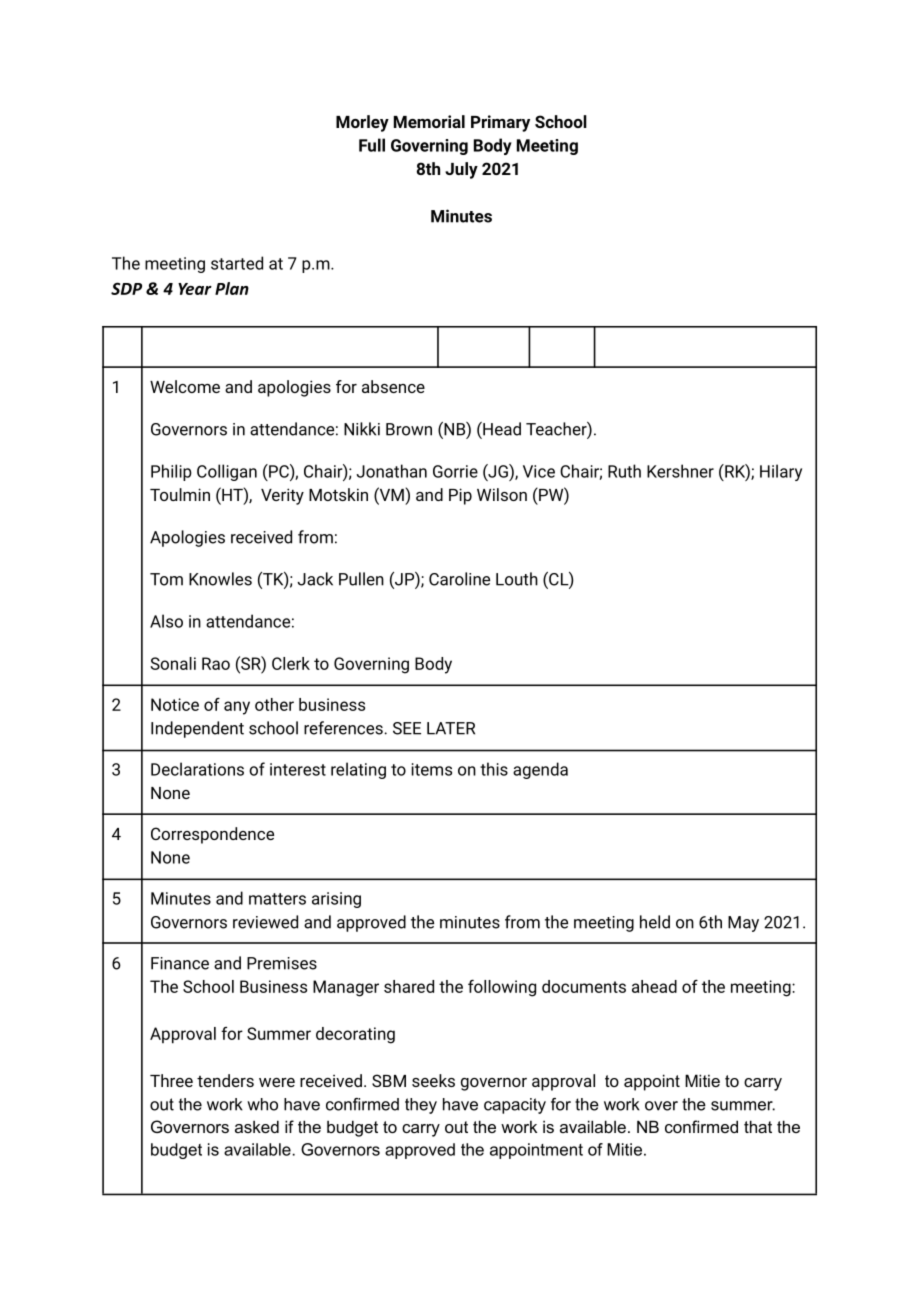 This document has width=924, height=1307. I want to click on May, so click(743, 924).
